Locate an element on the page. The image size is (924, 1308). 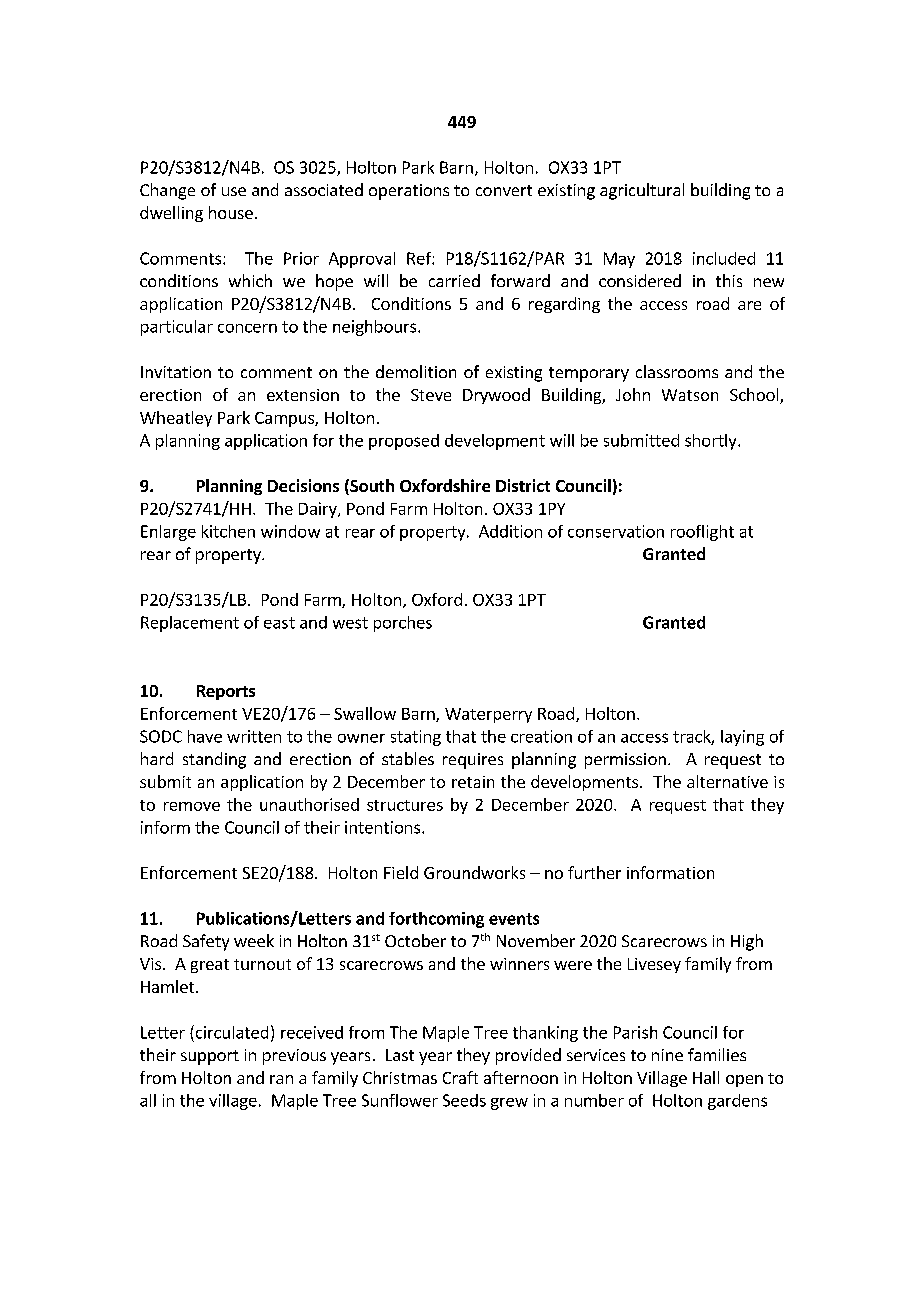
support is located at coordinates (210, 1057).
